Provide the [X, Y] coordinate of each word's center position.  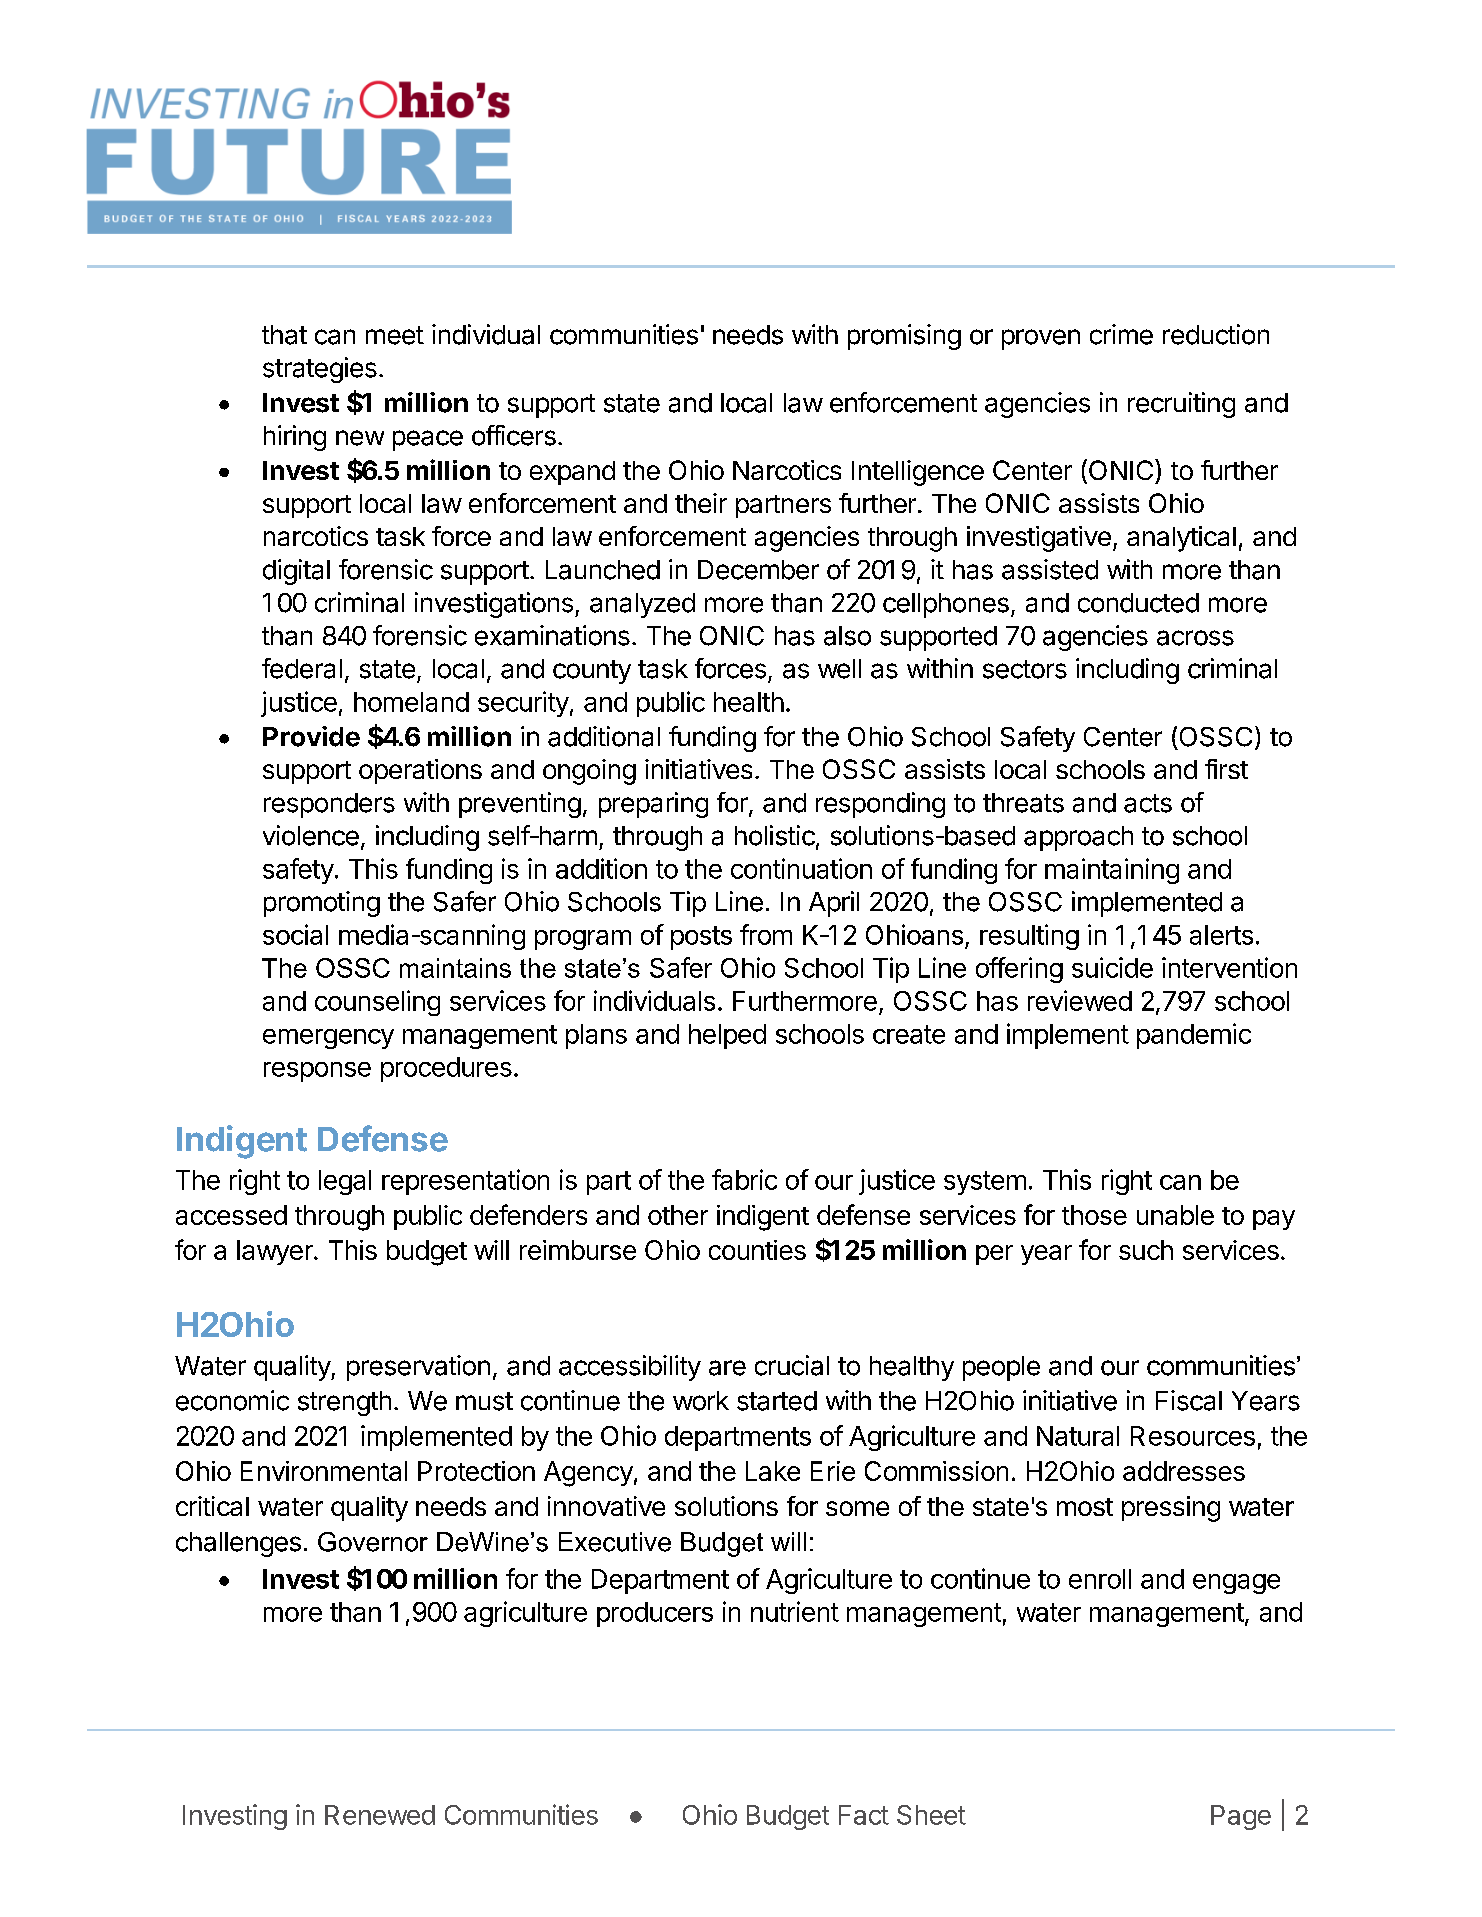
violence [311, 835]
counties [757, 1250]
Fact [864, 1815]
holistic [775, 835]
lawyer [276, 1252]
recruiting [1181, 405]
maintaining [1112, 871]
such [1146, 1250]
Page [1241, 1817]
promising [904, 337]
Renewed [380, 1815]
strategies [320, 370]
